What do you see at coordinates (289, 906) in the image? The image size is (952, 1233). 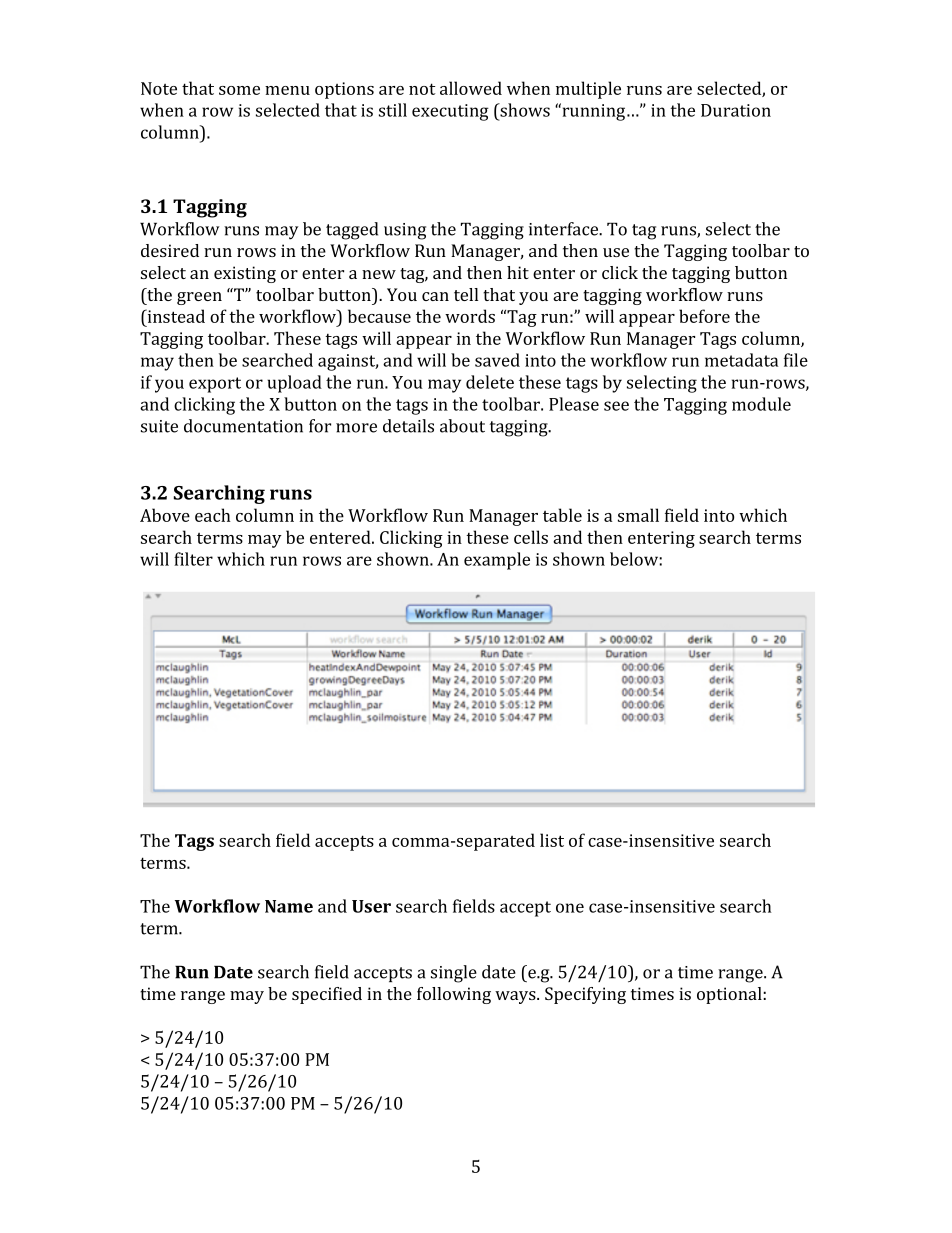 I see `Name` at bounding box center [289, 906].
